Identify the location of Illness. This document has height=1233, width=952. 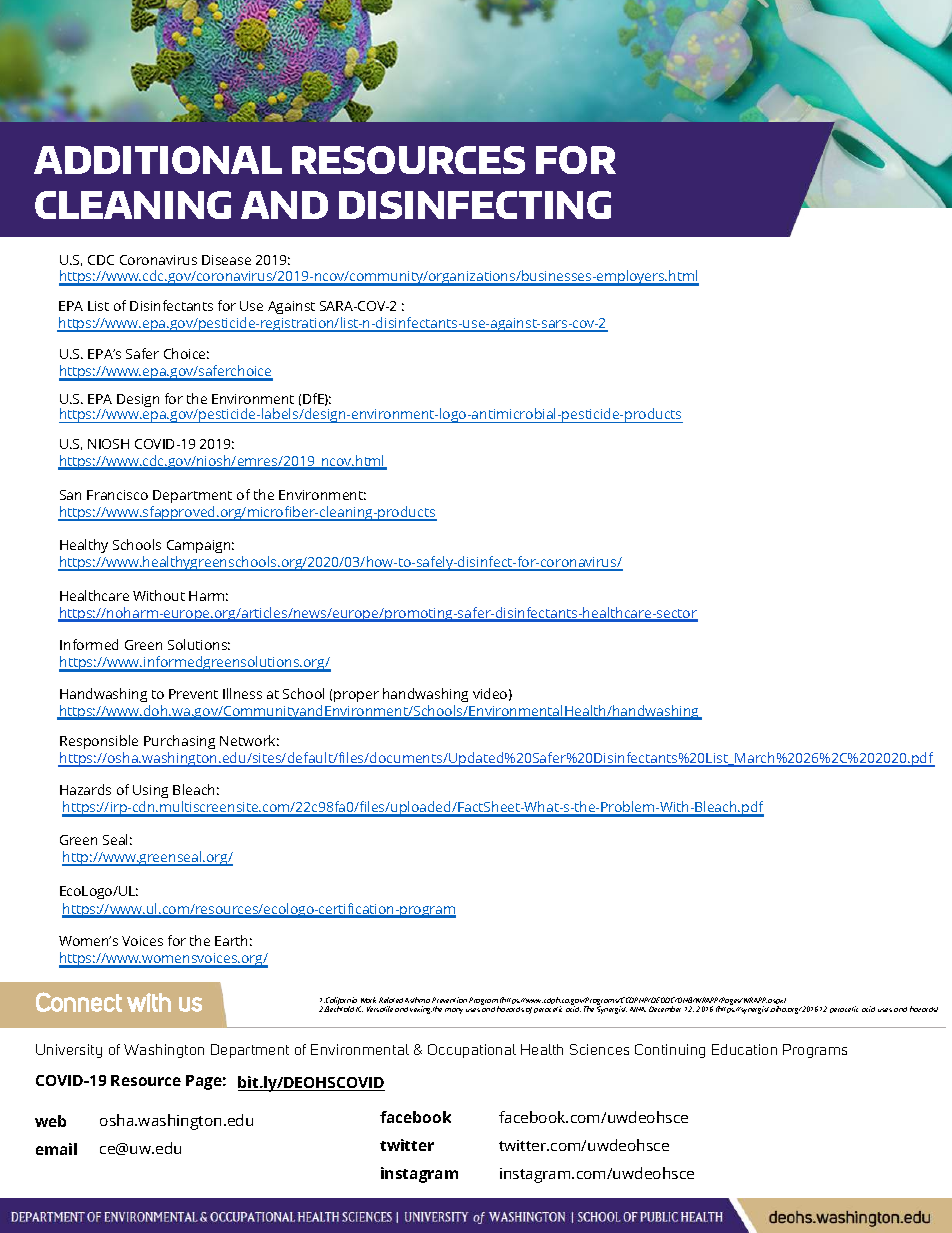
(242, 693).
